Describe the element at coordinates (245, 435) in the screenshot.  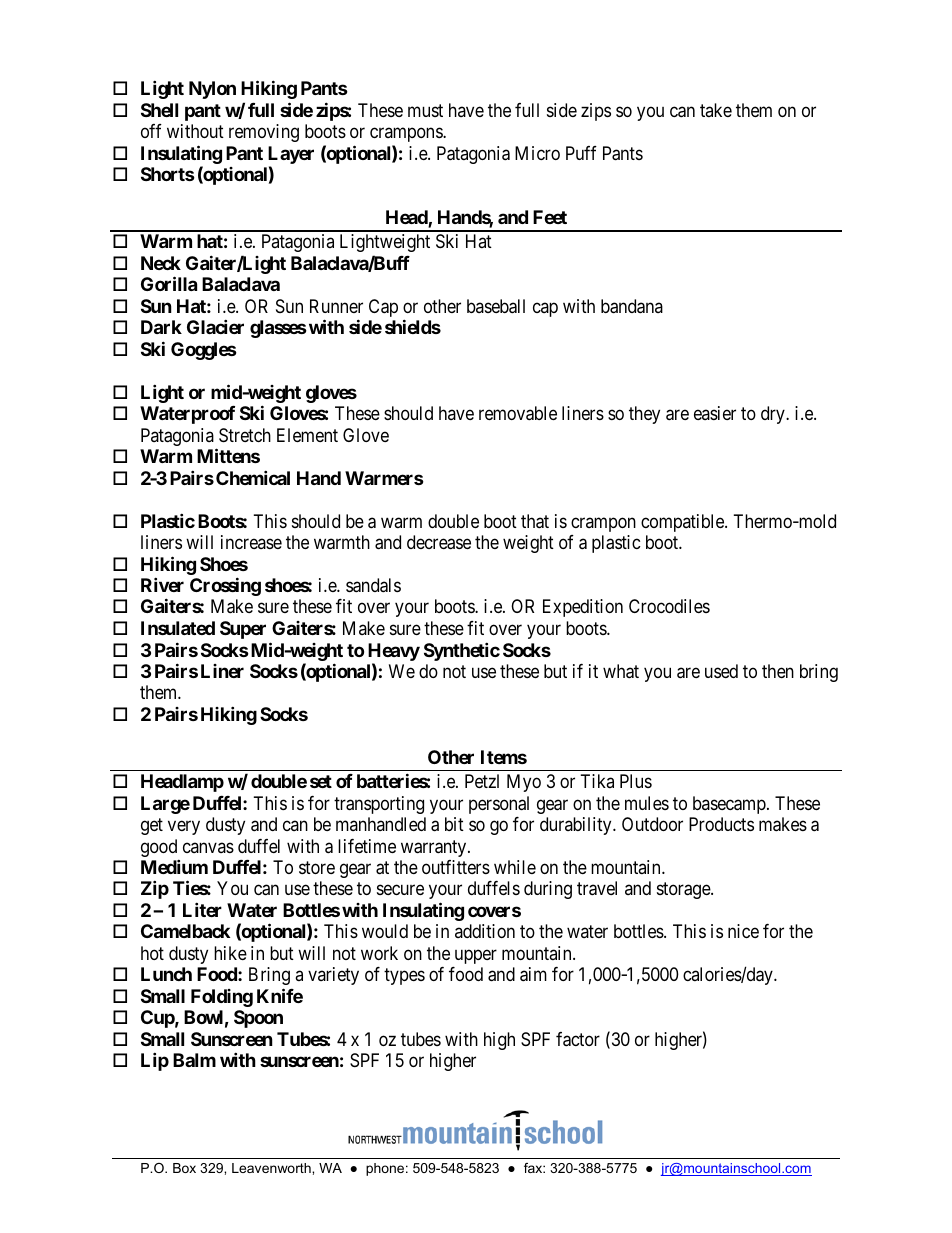
I see `Stretch` at that location.
